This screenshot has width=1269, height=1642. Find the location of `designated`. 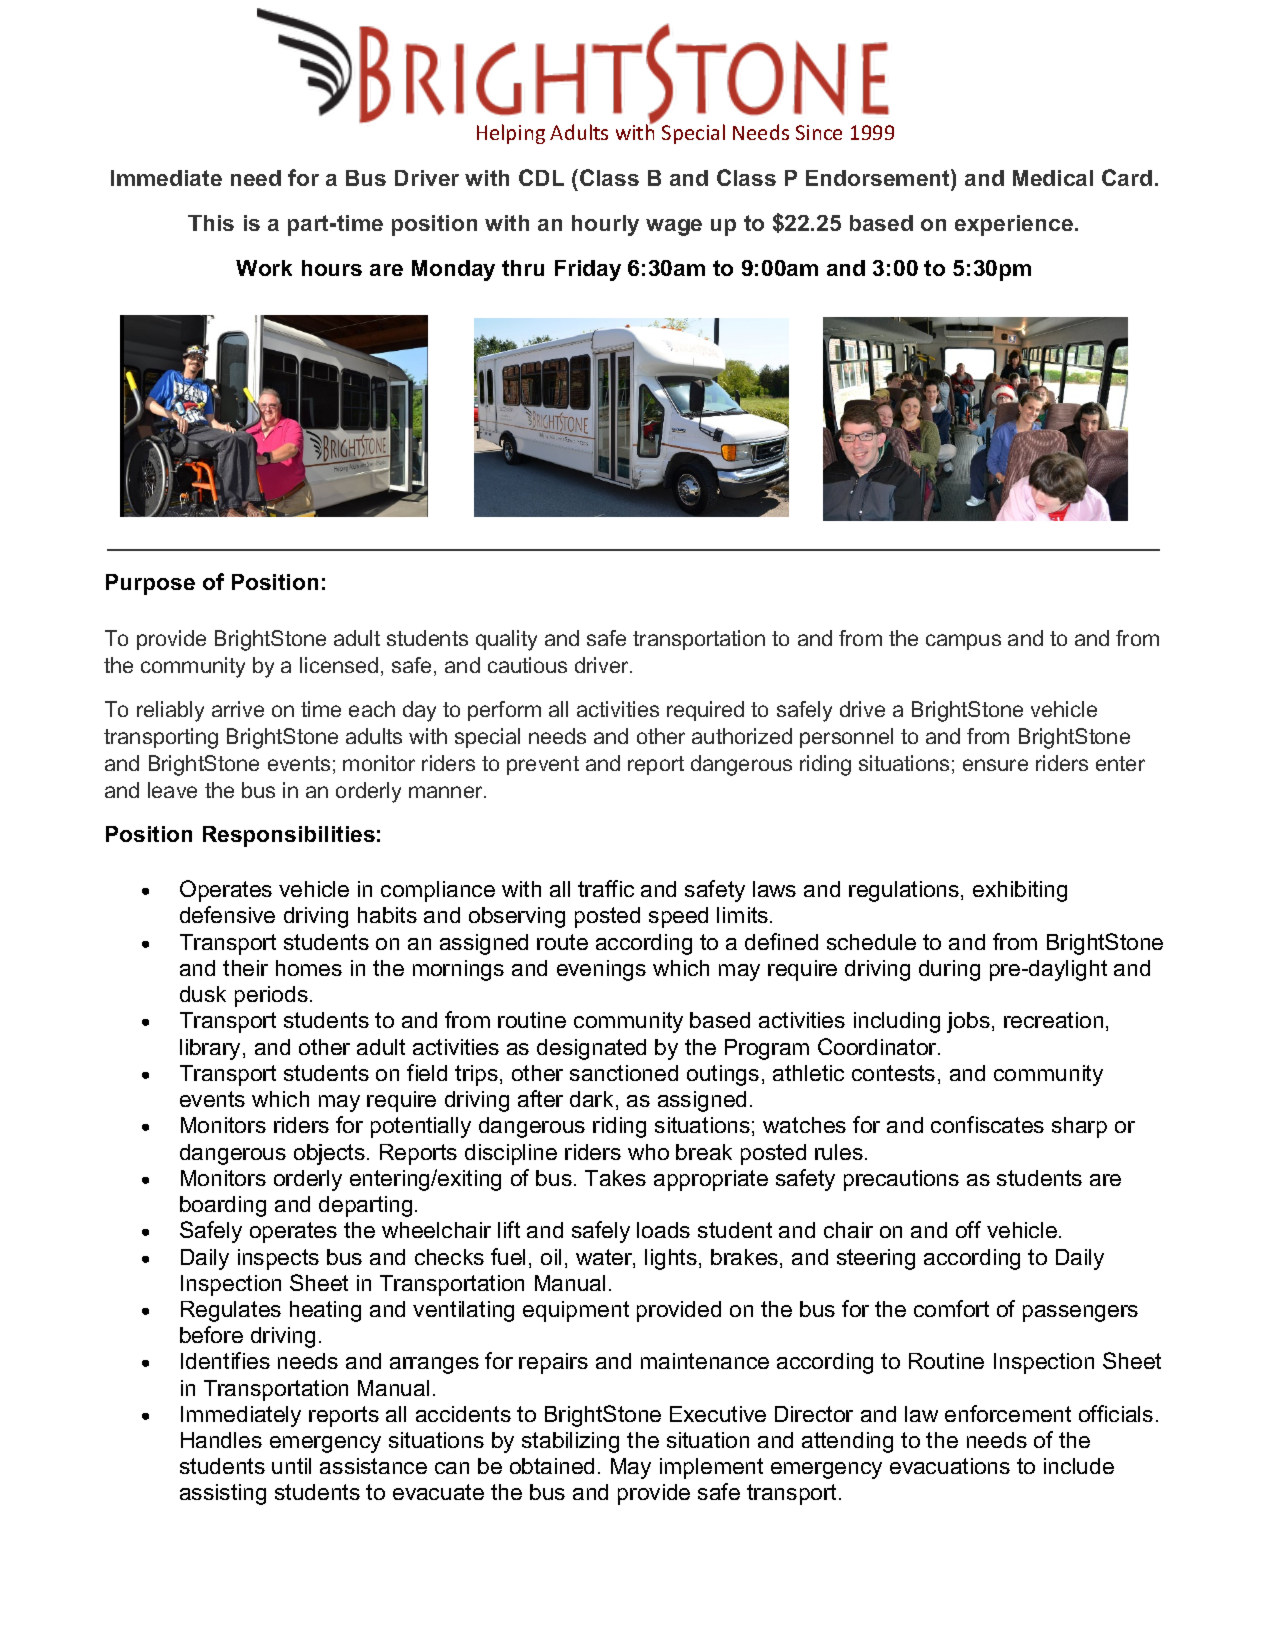

designated is located at coordinates (591, 1049).
